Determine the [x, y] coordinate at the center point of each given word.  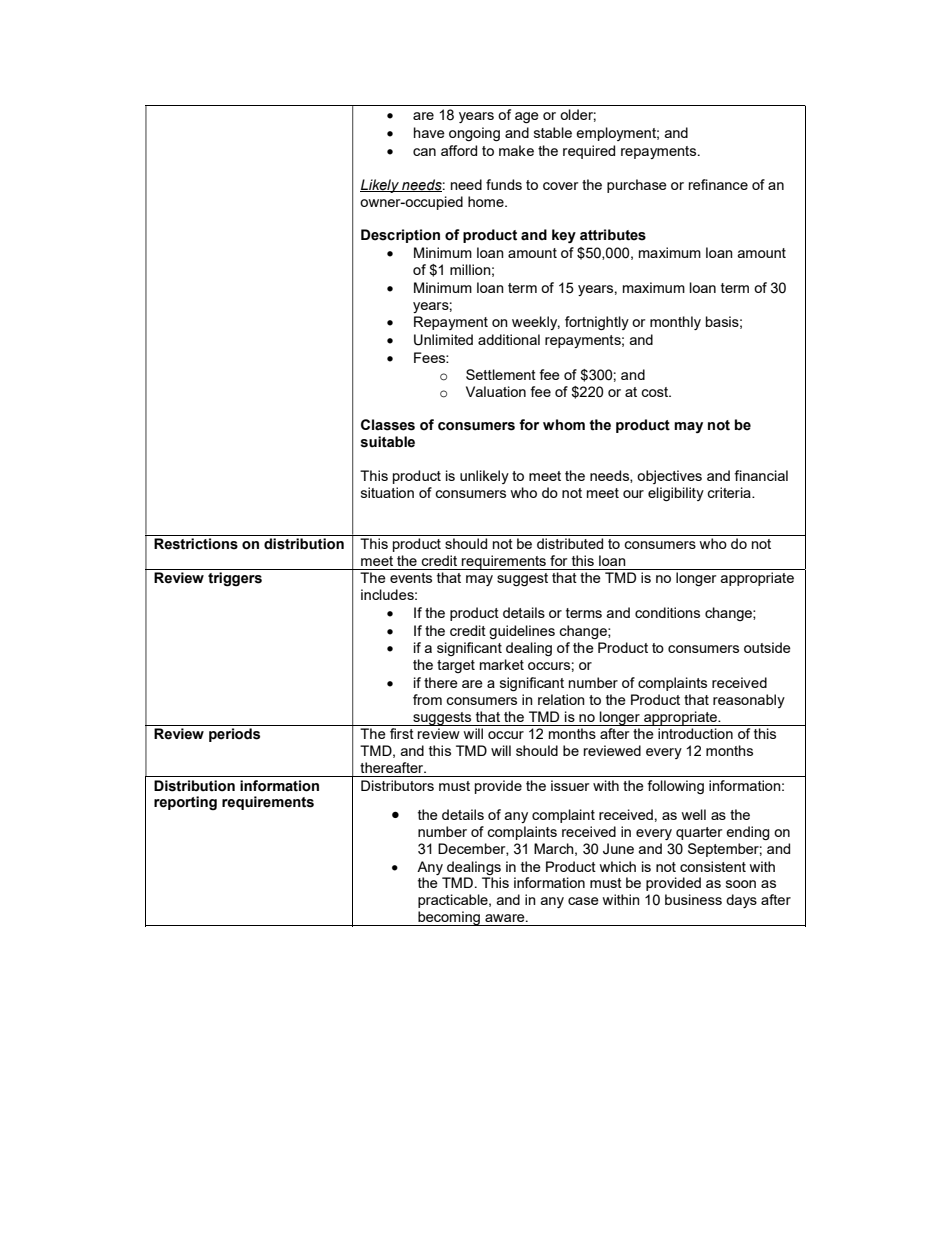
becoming [449, 918]
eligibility [676, 494]
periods [234, 735]
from [427, 699]
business [693, 899]
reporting [185, 803]
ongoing [474, 134]
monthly [675, 323]
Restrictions [196, 544]
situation [387, 492]
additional [509, 339]
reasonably [749, 701]
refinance [718, 184]
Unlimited [443, 340]
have [429, 132]
